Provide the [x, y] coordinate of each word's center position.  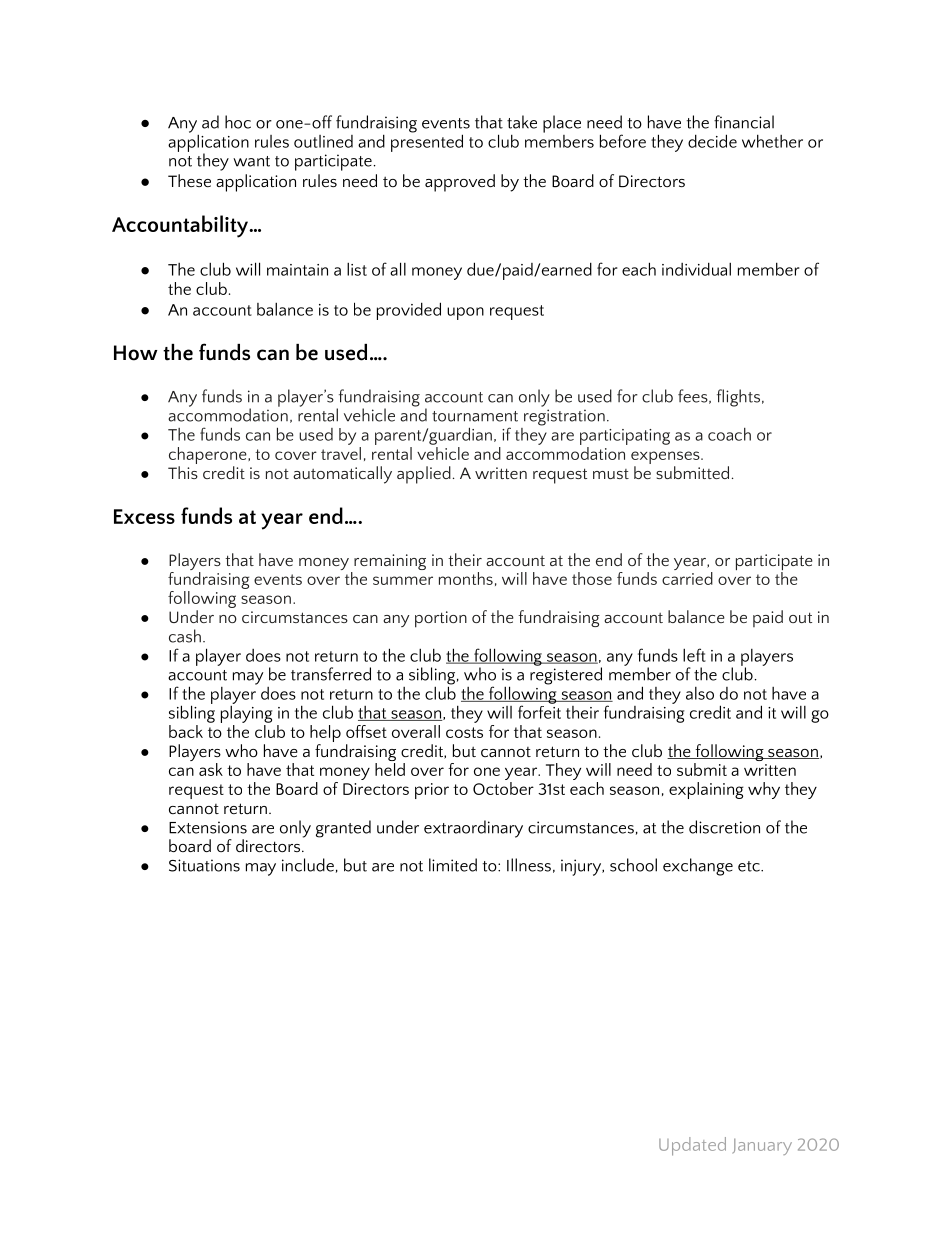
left [694, 655]
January [762, 1147]
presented [427, 142]
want [251, 161]
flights [738, 398]
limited [453, 865]
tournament [475, 416]
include [308, 865]
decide [712, 141]
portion [441, 619]
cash [185, 636]
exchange [698, 867]
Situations [204, 865]
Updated [692, 1146]
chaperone [209, 457]
